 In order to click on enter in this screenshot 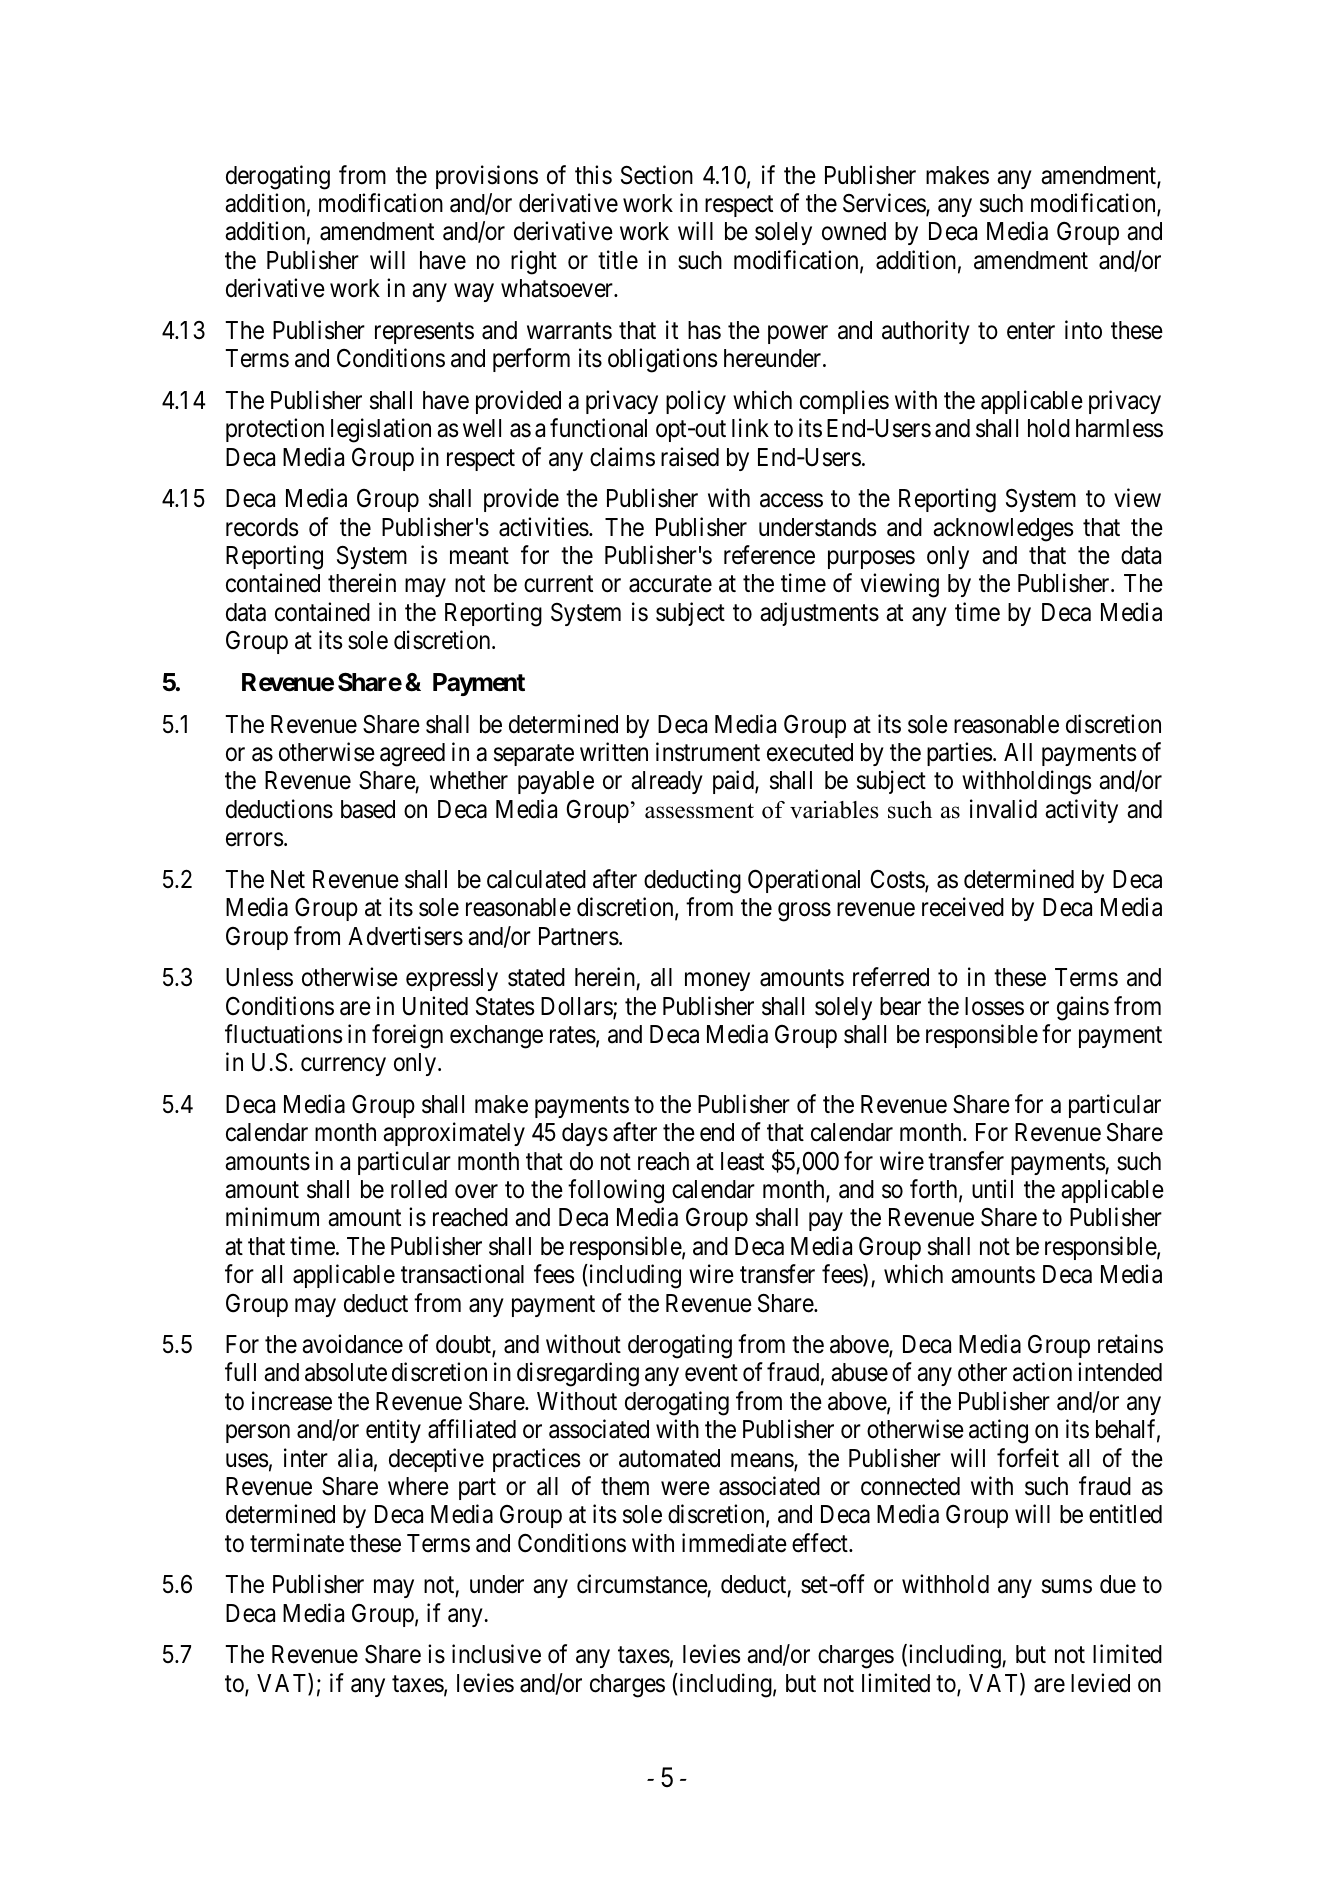, I will do `click(1031, 331)`.
